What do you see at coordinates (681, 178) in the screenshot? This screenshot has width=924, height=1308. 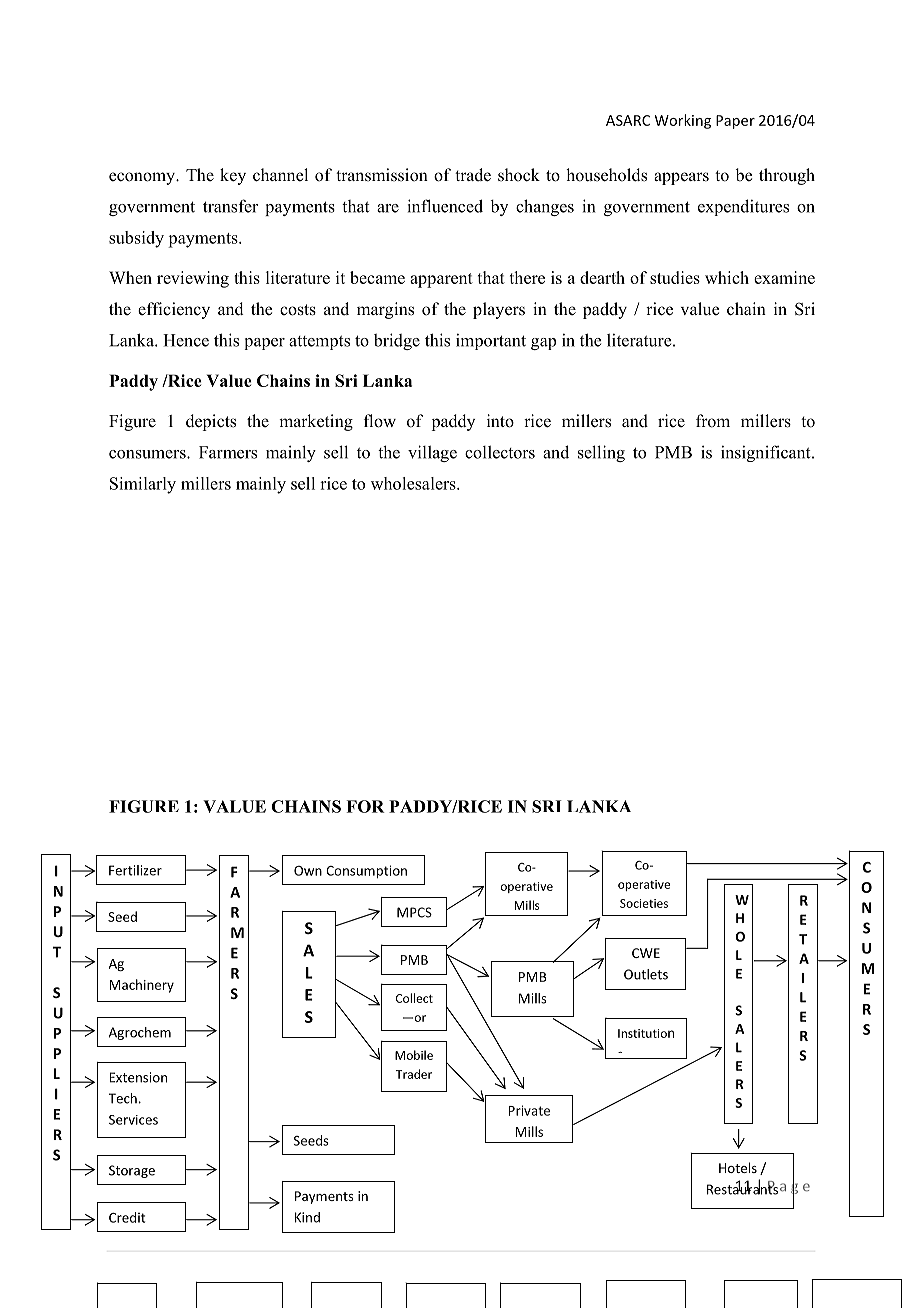 I see `appears` at bounding box center [681, 178].
